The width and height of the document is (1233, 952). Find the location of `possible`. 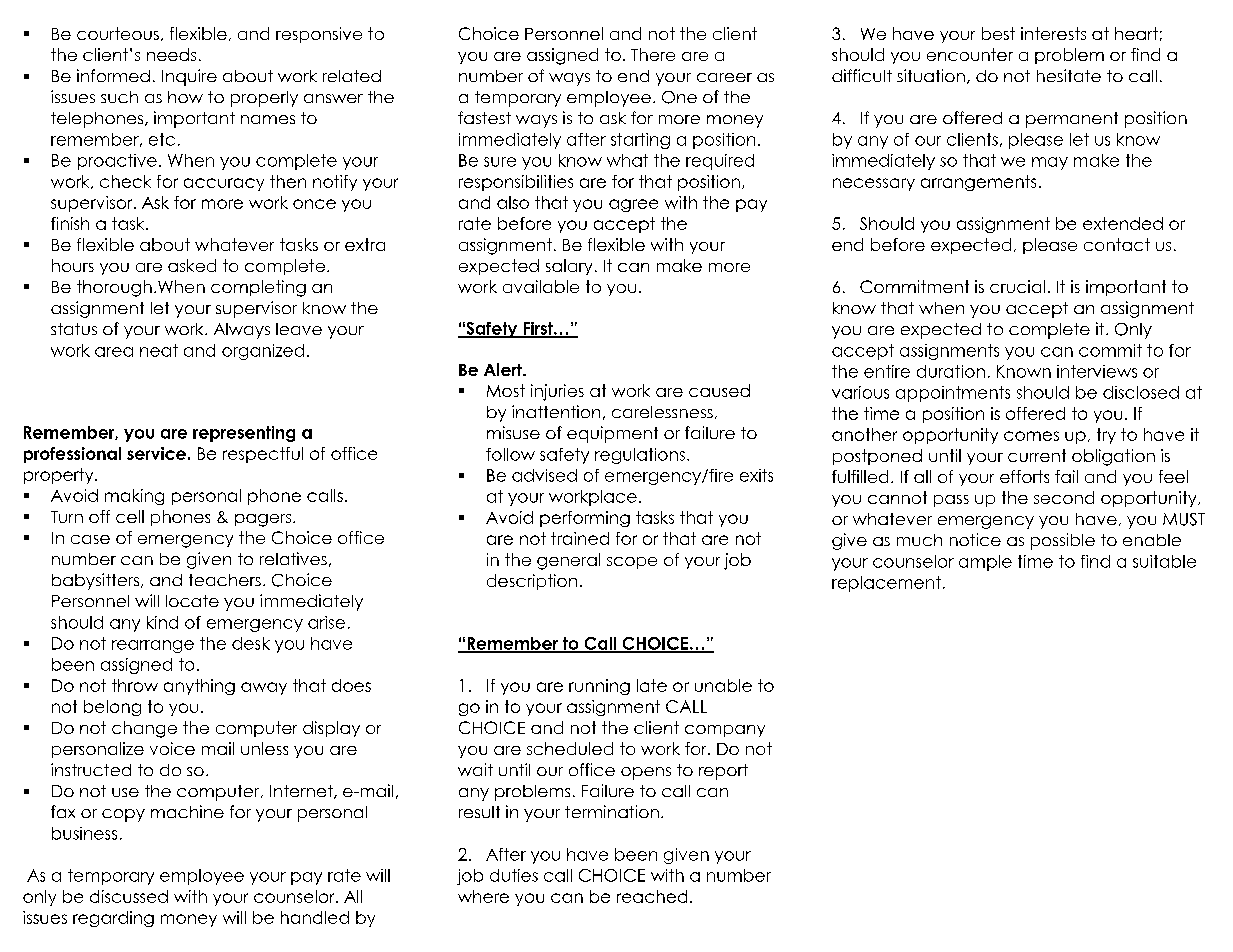

possible is located at coordinates (1063, 541).
